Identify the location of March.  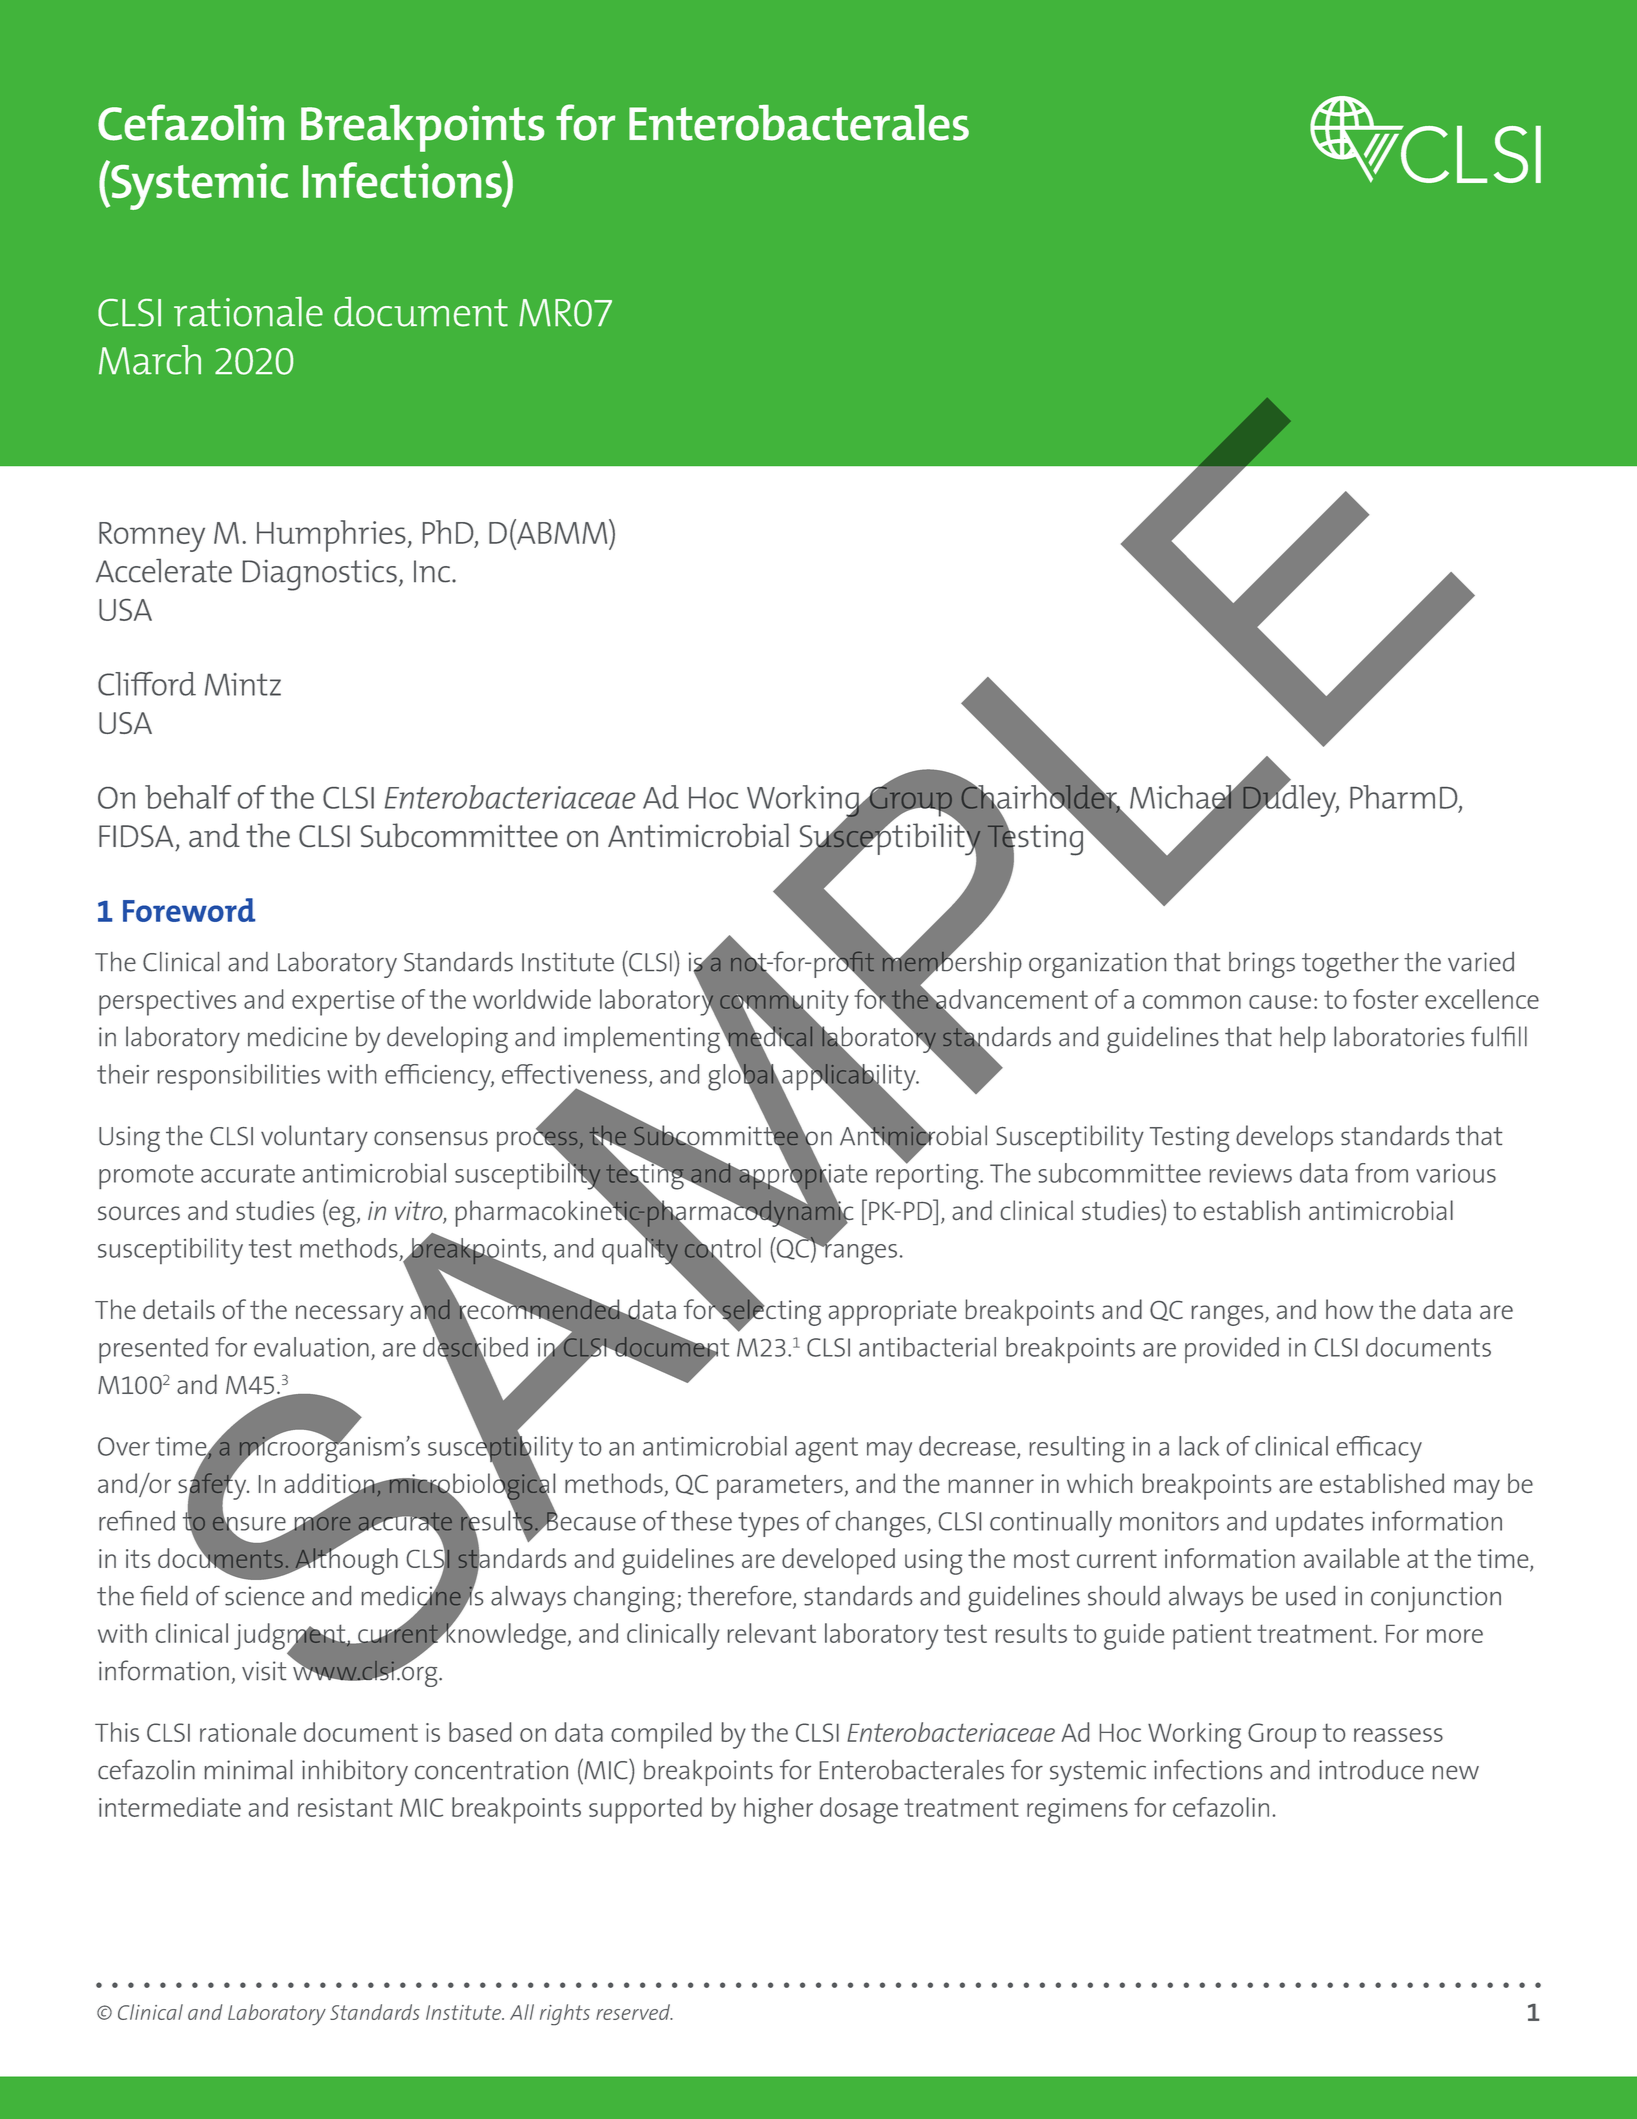
(150, 360).
